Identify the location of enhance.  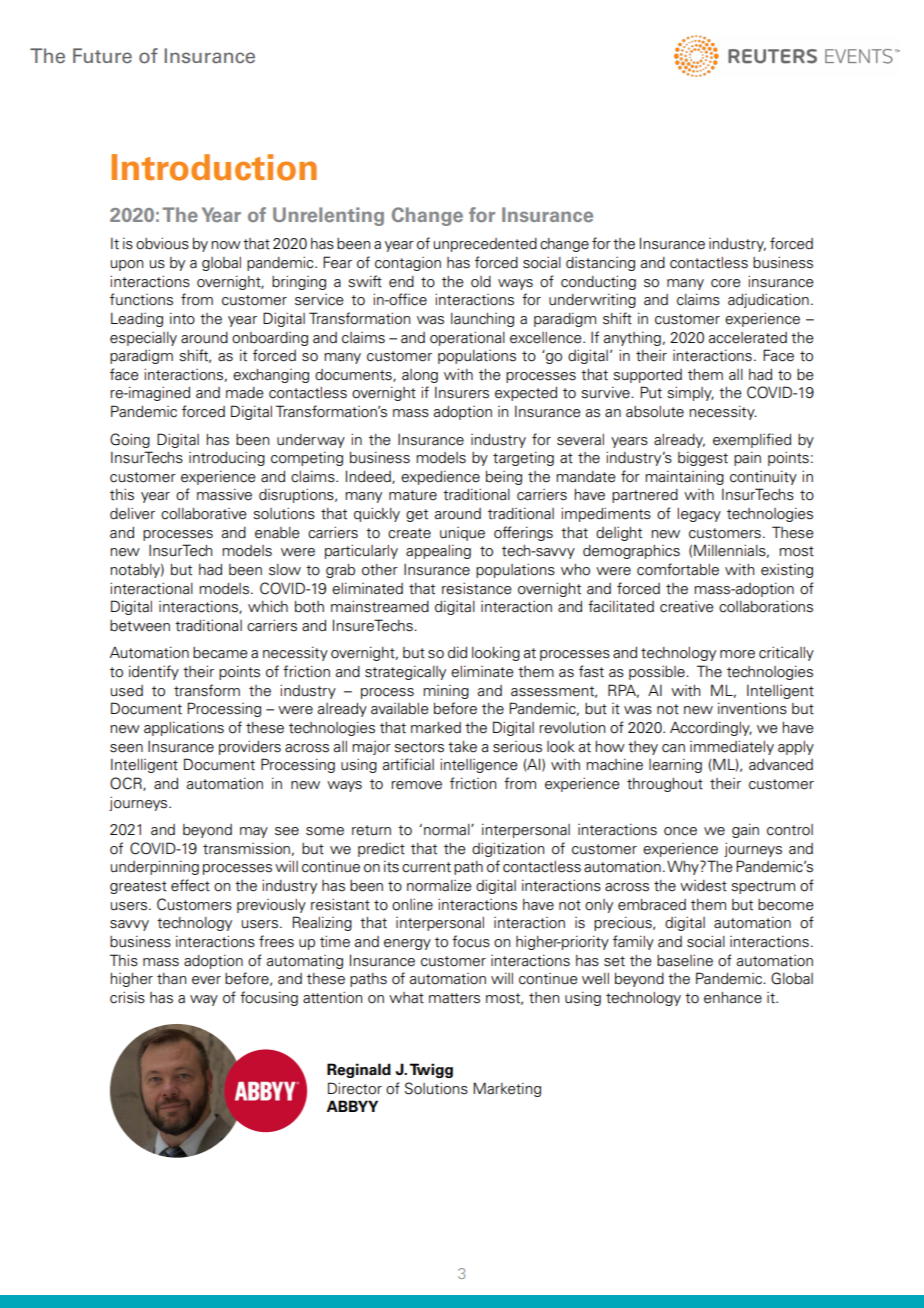
(733, 998).
